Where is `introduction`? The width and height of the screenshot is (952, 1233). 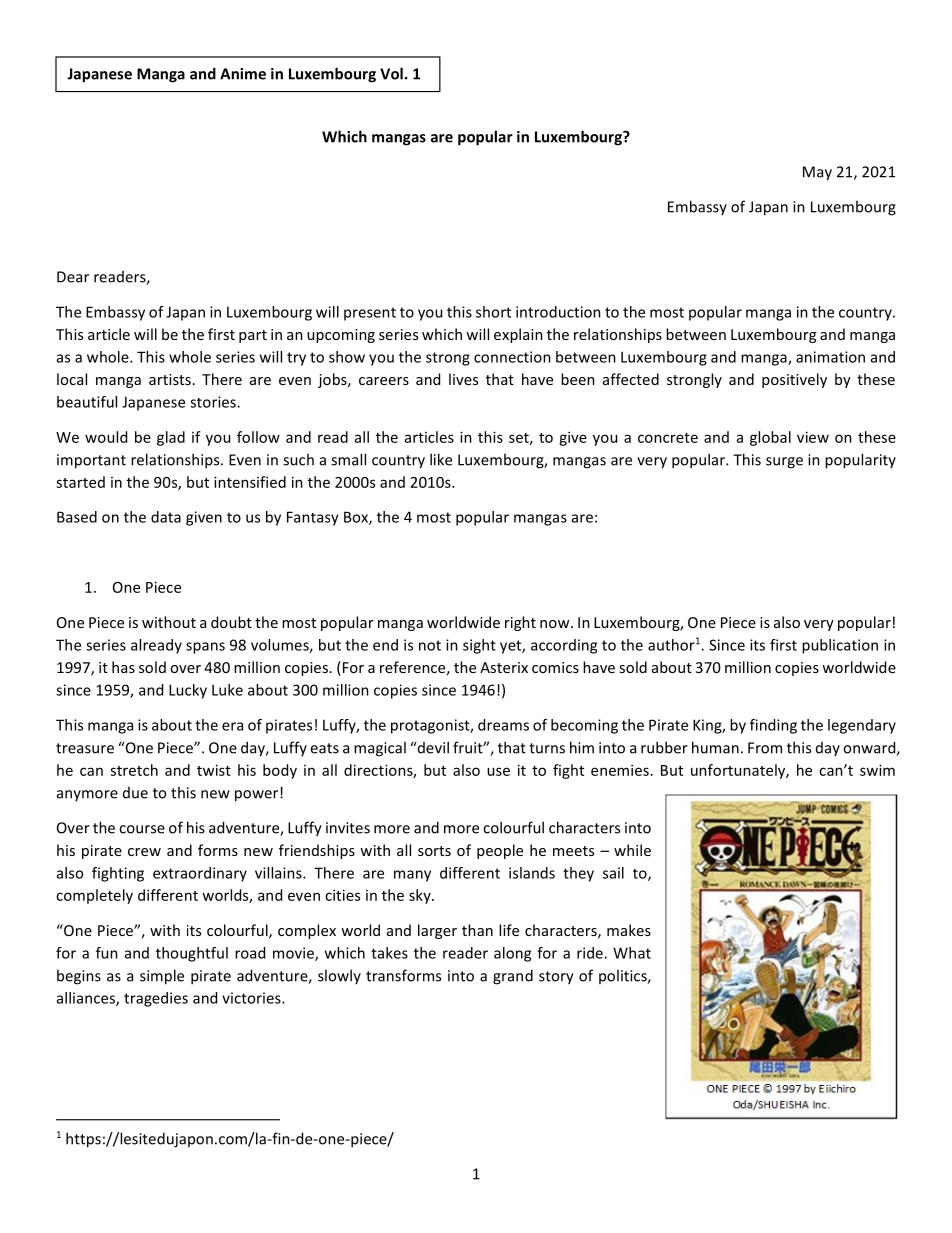
introduction is located at coordinates (558, 312).
